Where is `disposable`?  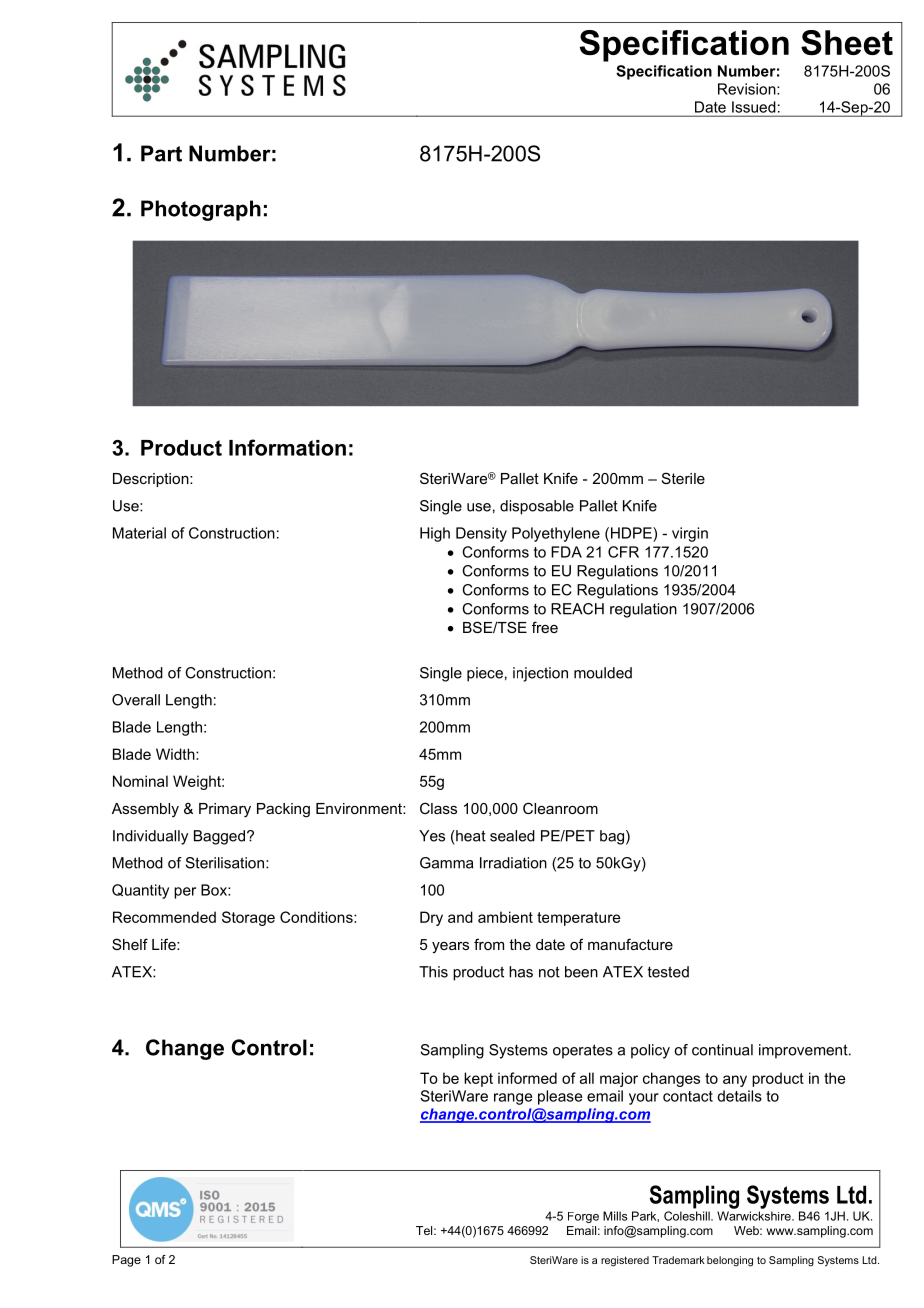 disposable is located at coordinates (537, 507).
